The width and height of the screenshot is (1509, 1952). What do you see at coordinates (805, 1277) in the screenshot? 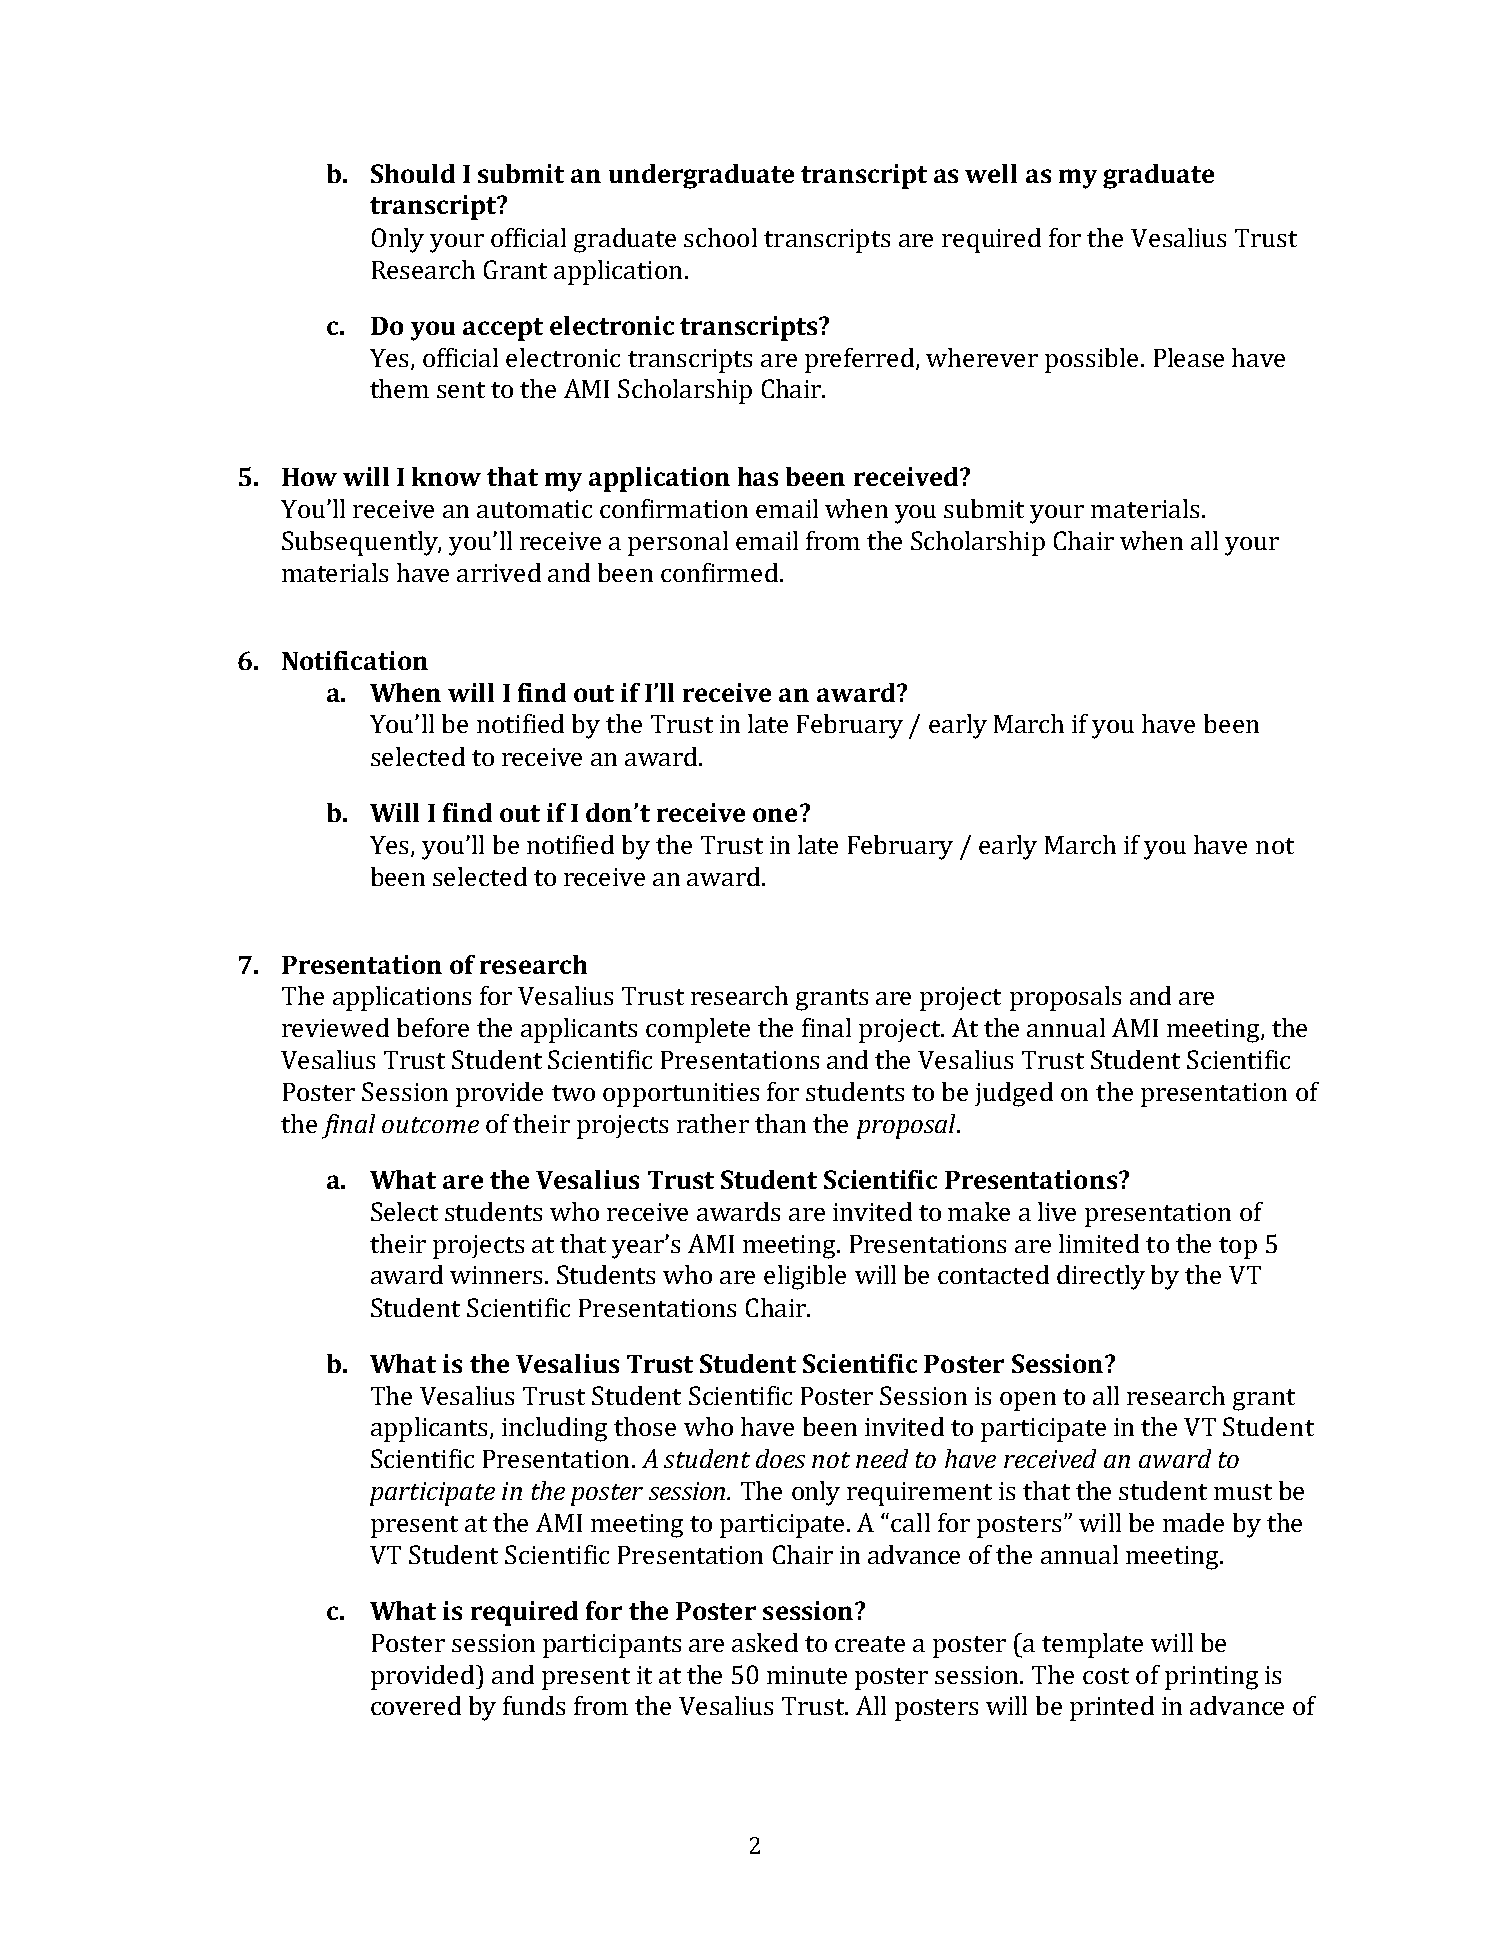
I see `eligible` at bounding box center [805, 1277].
